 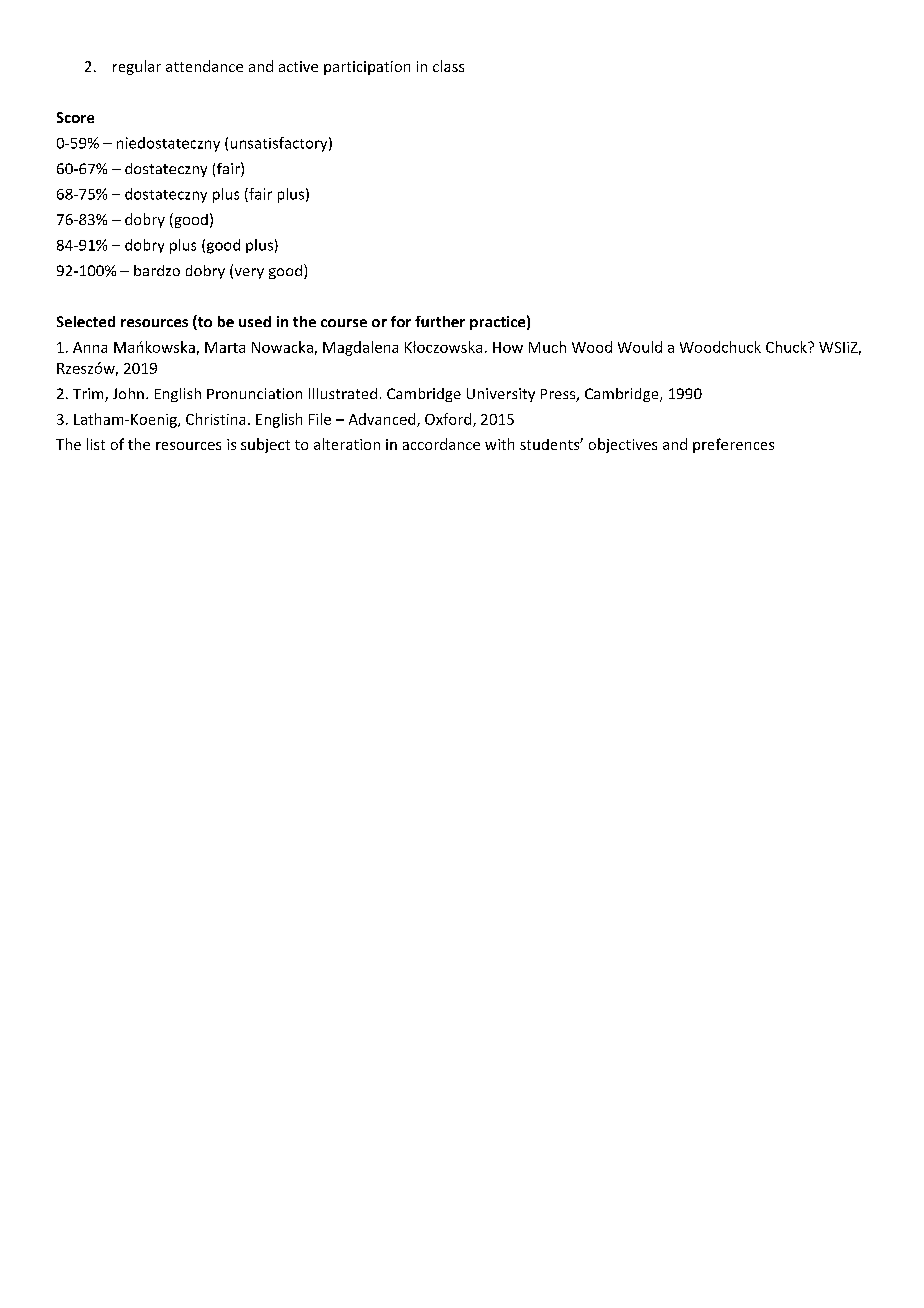 I want to click on Score, so click(x=75, y=117).
